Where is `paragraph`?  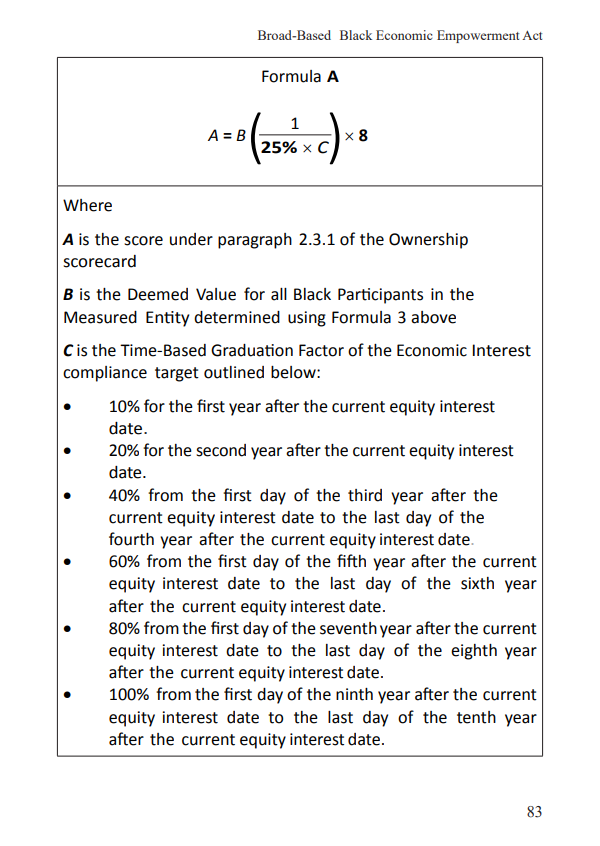 paragraph is located at coordinates (255, 241).
